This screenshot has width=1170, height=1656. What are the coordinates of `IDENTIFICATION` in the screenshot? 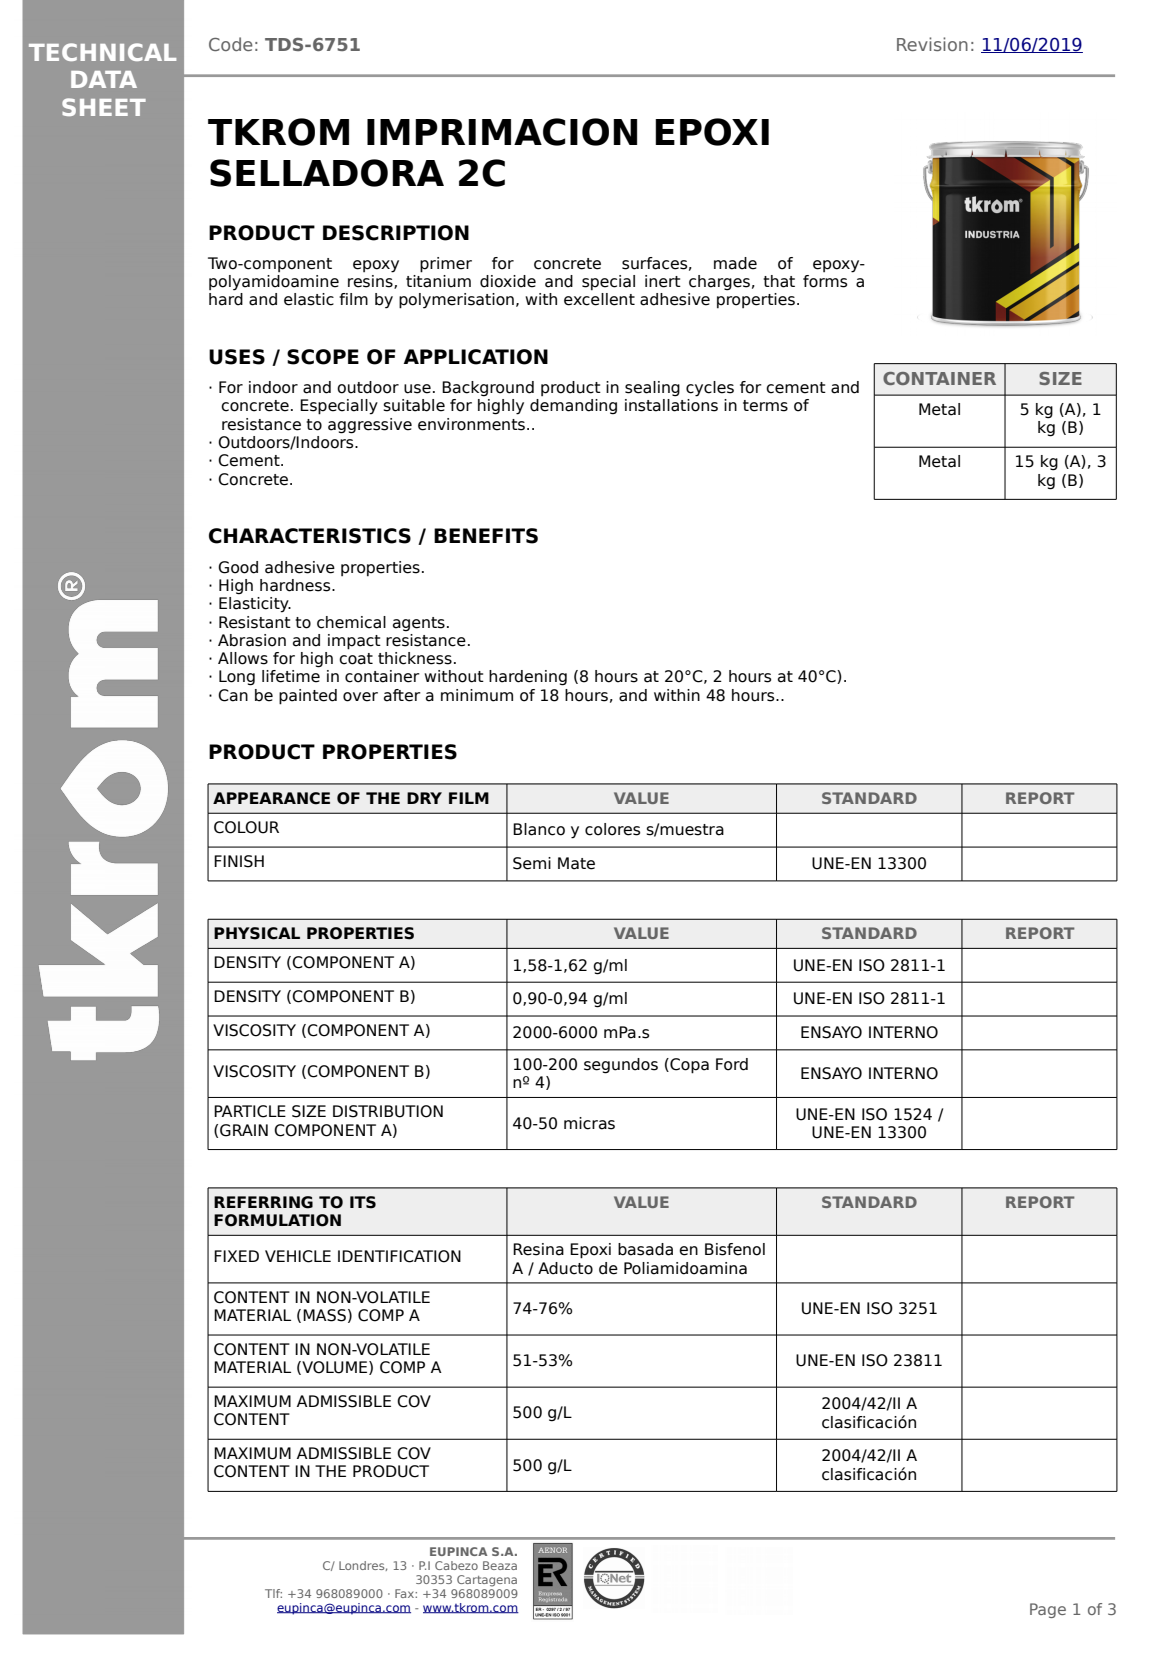 It's located at (399, 1256).
